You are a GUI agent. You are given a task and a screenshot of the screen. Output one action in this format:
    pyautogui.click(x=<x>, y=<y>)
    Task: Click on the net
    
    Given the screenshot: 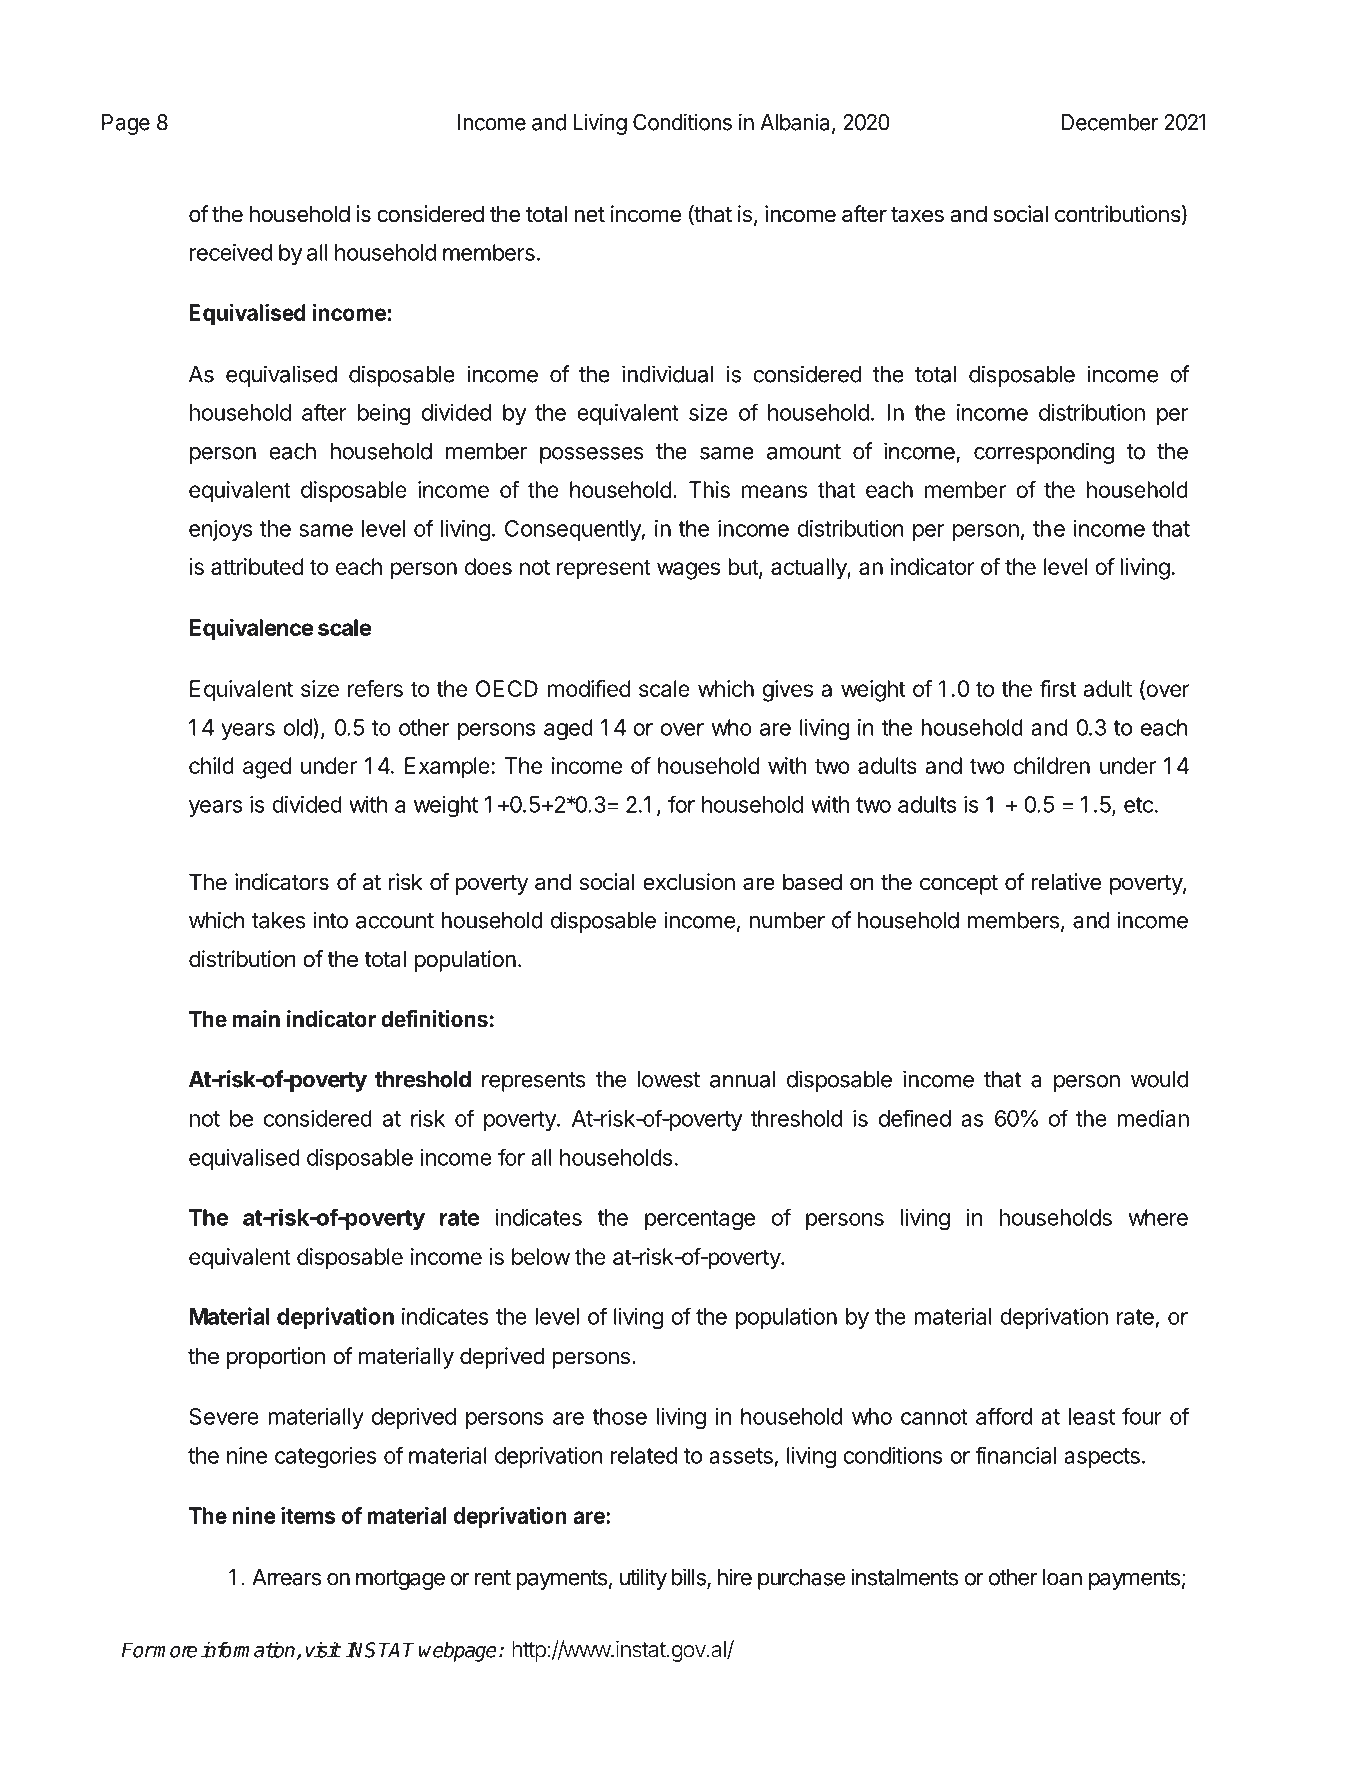 What is the action you would take?
    pyautogui.click(x=589, y=215)
